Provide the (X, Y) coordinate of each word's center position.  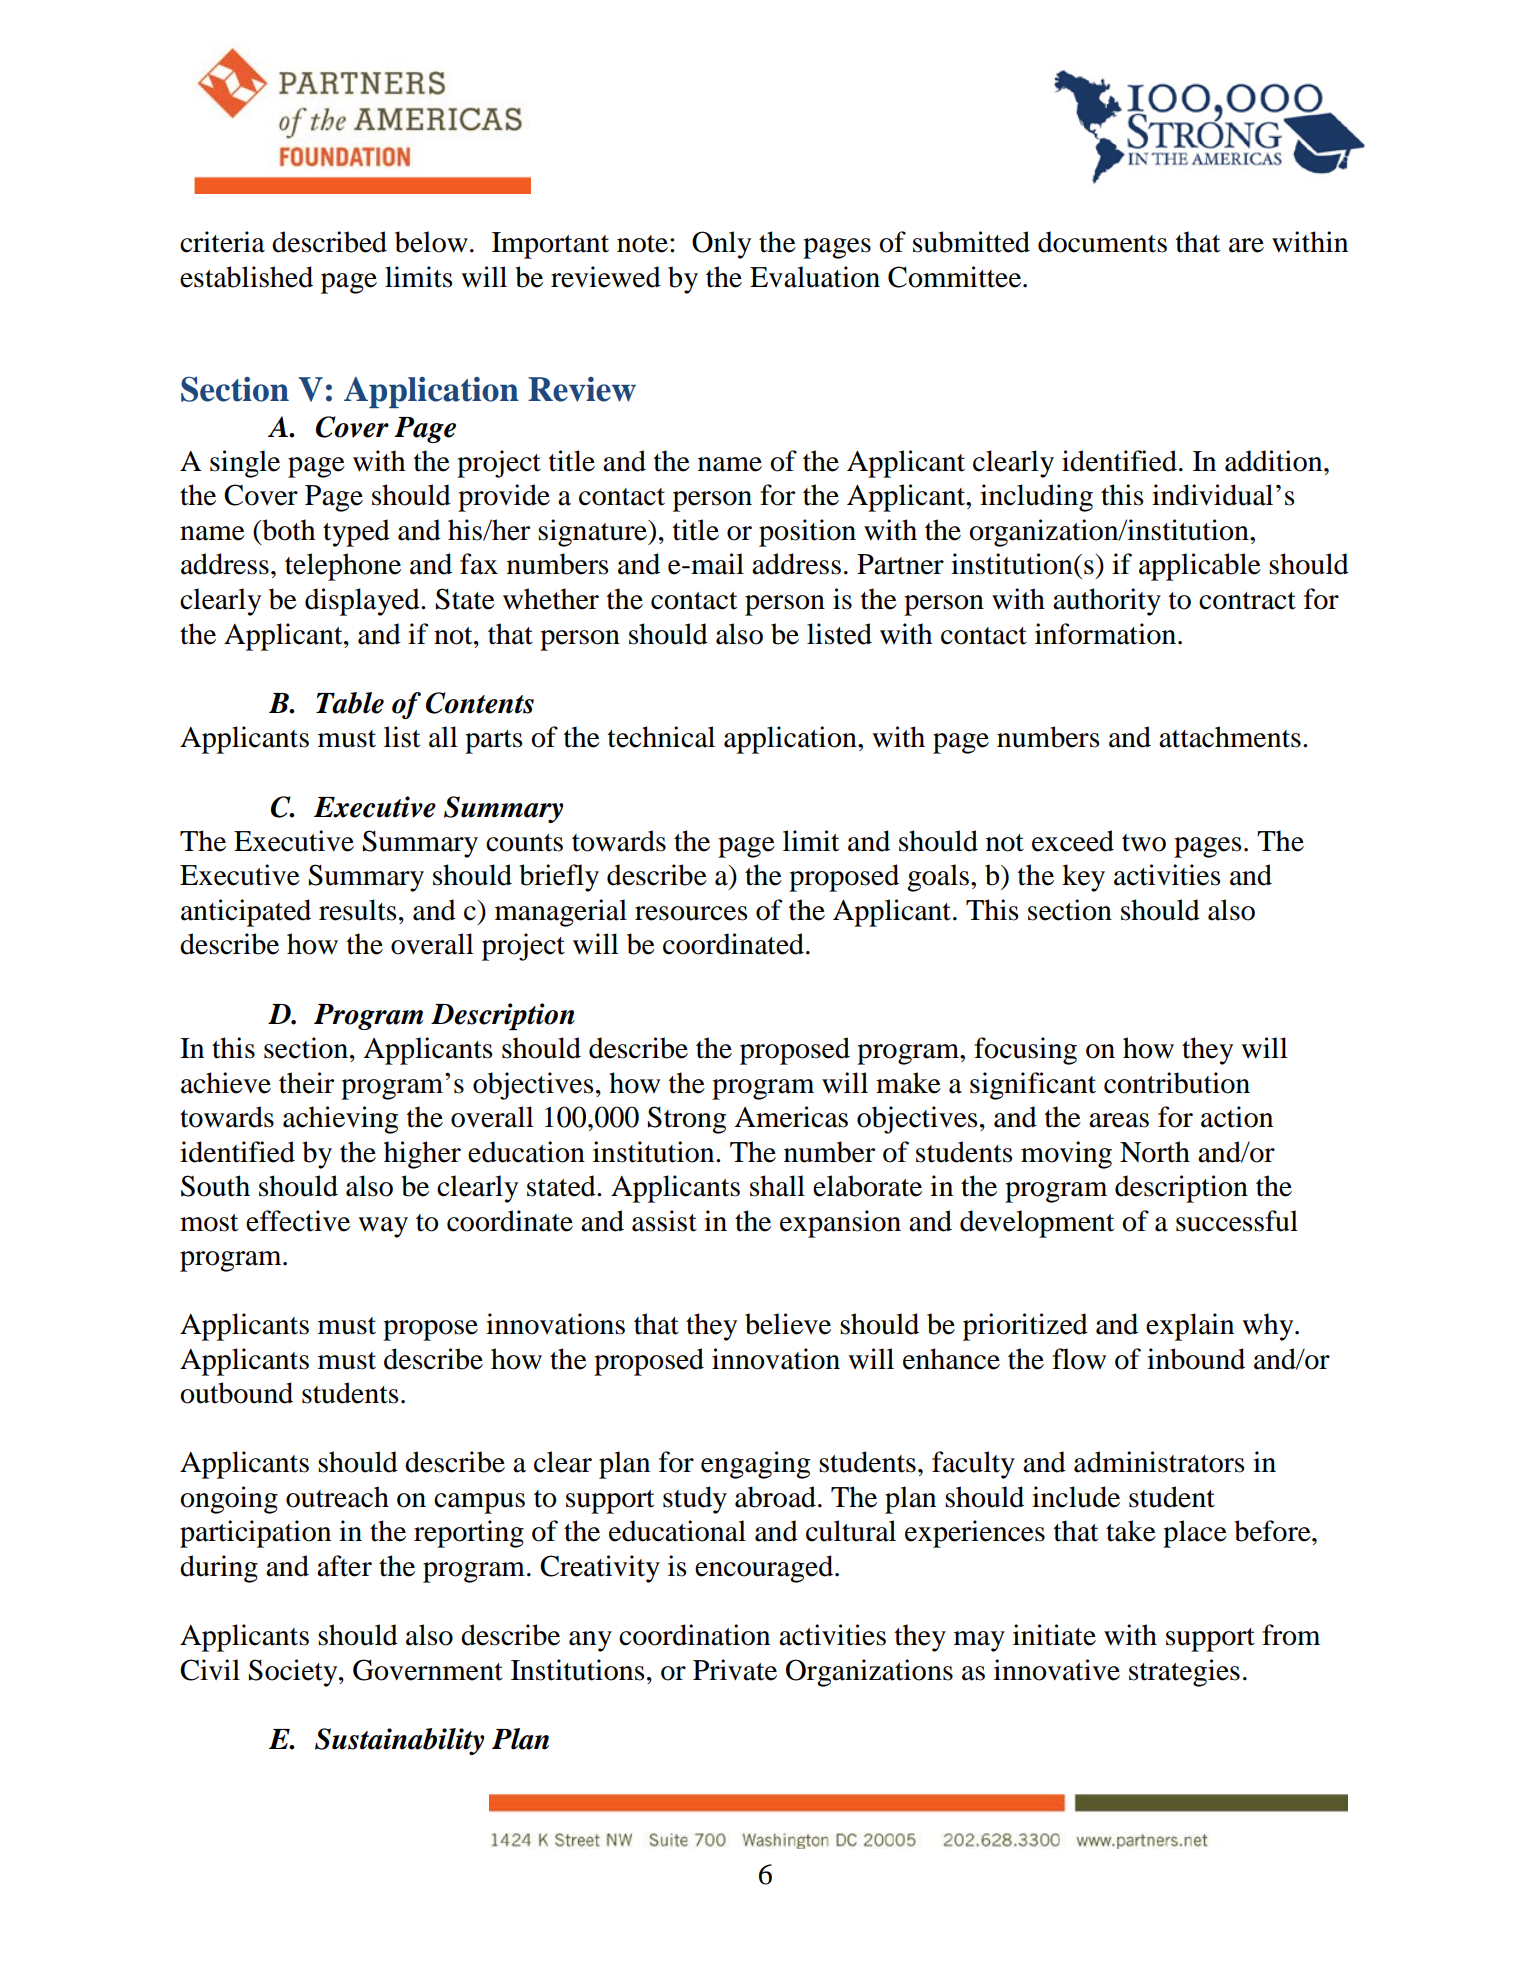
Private (735, 1670)
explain (1190, 1327)
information (1105, 634)
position (807, 533)
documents (1102, 242)
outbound (236, 1393)
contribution (1177, 1083)
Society (294, 1673)
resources (691, 913)
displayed (363, 602)
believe (788, 1324)
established (246, 277)
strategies (1184, 1673)
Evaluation (815, 277)
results (358, 910)
